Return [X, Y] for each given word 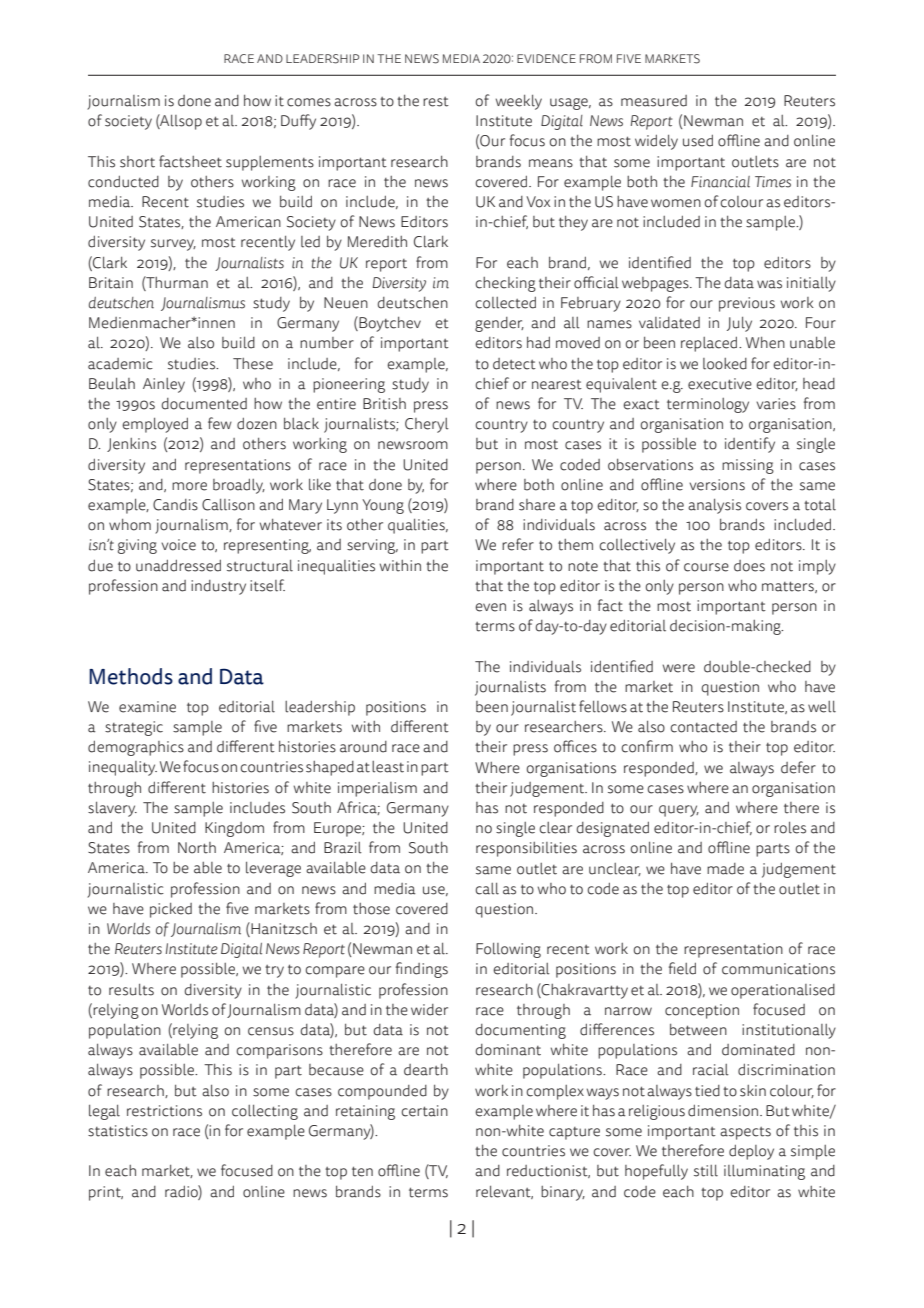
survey [173, 245]
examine [147, 707]
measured [654, 101]
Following [508, 950]
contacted [703, 727]
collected [505, 303]
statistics [118, 1131]
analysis [714, 506]
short [137, 162]
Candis [175, 505]
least [388, 767]
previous [747, 304]
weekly [519, 102]
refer [518, 544]
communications [778, 969]
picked [171, 910]
